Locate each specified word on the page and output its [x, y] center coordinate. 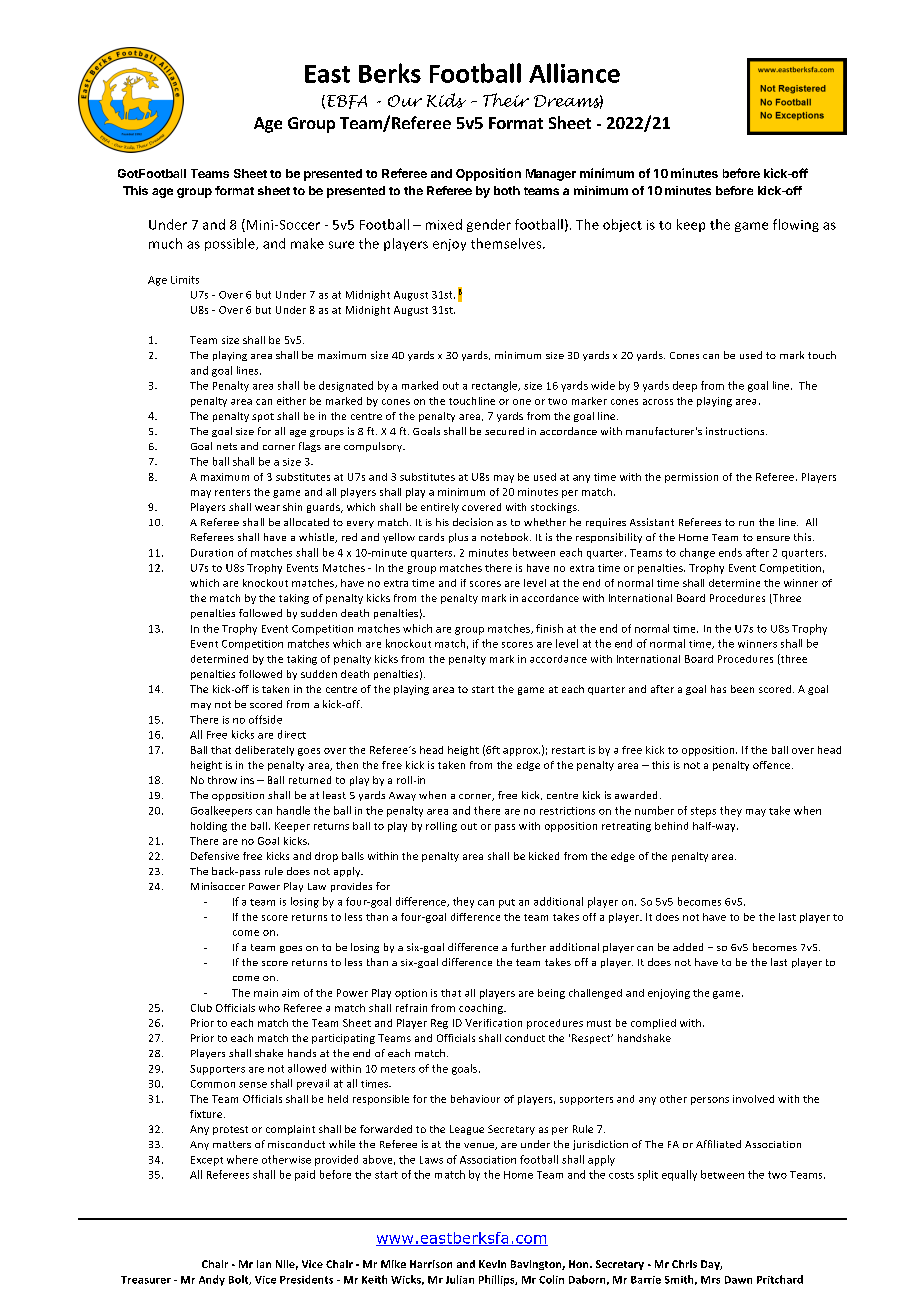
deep [685, 386]
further [528, 947]
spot [263, 417]
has [718, 689]
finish [549, 628]
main [266, 993]
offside [265, 719]
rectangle [496, 386]
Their [506, 100]
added [688, 947]
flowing [796, 225]
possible [231, 244]
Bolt [240, 1280]
